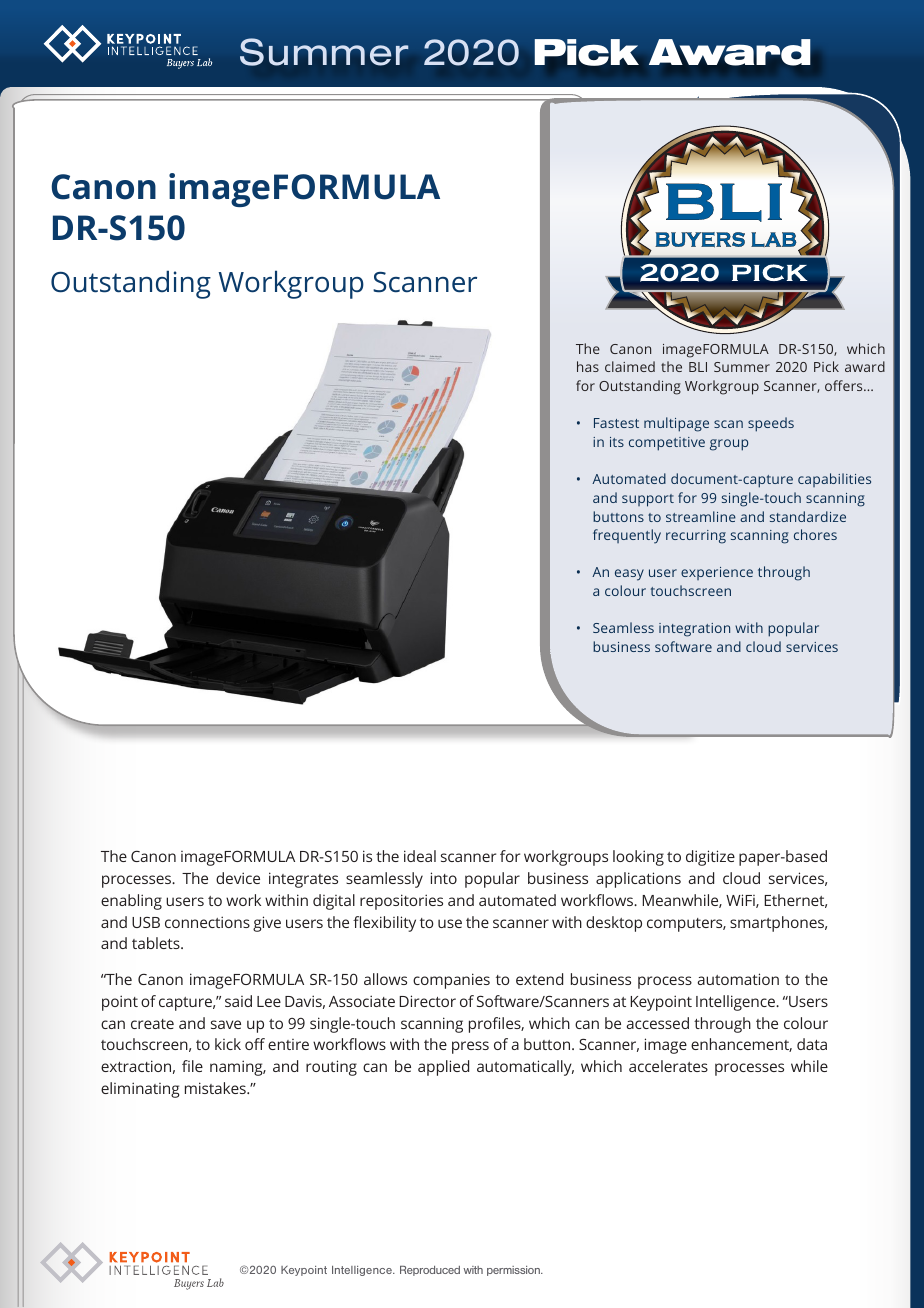  What do you see at coordinates (420, 856) in the screenshot?
I see `ideal` at bounding box center [420, 856].
